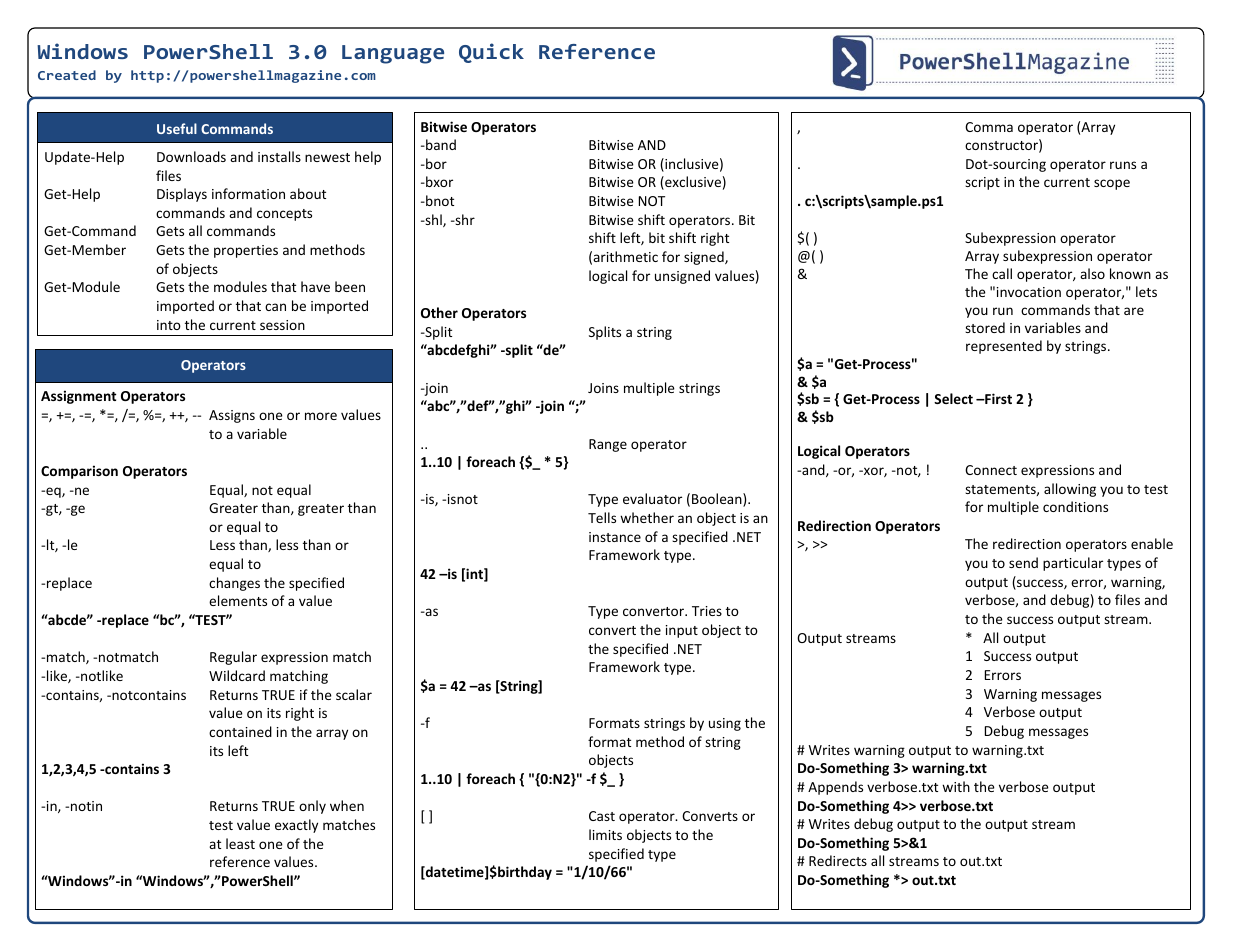 This image has height=952, width=1233. Describe the element at coordinates (67, 75) in the image. I see `Created` at that location.
